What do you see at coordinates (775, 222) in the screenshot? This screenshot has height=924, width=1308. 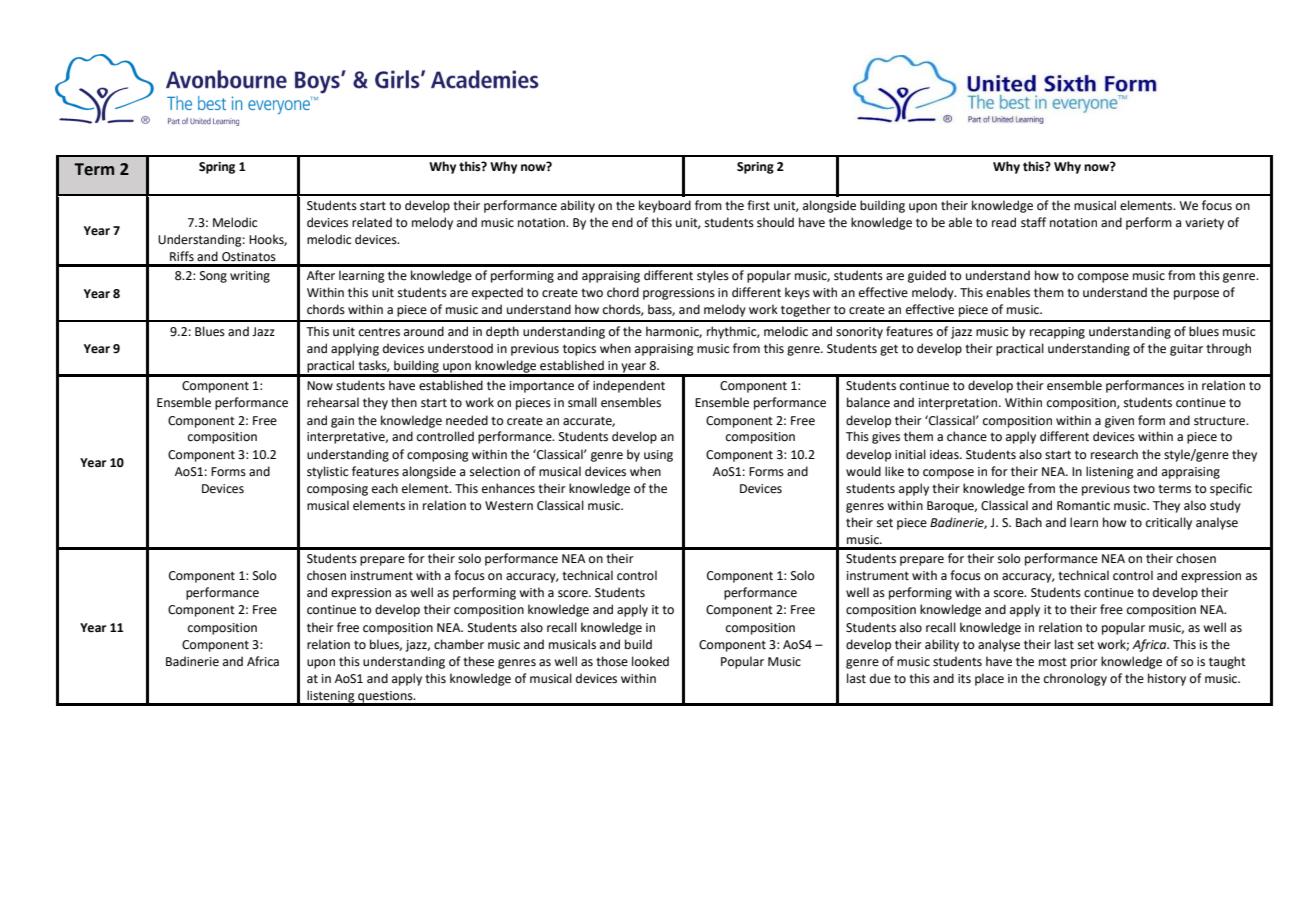 I see `should` at bounding box center [775, 222].
